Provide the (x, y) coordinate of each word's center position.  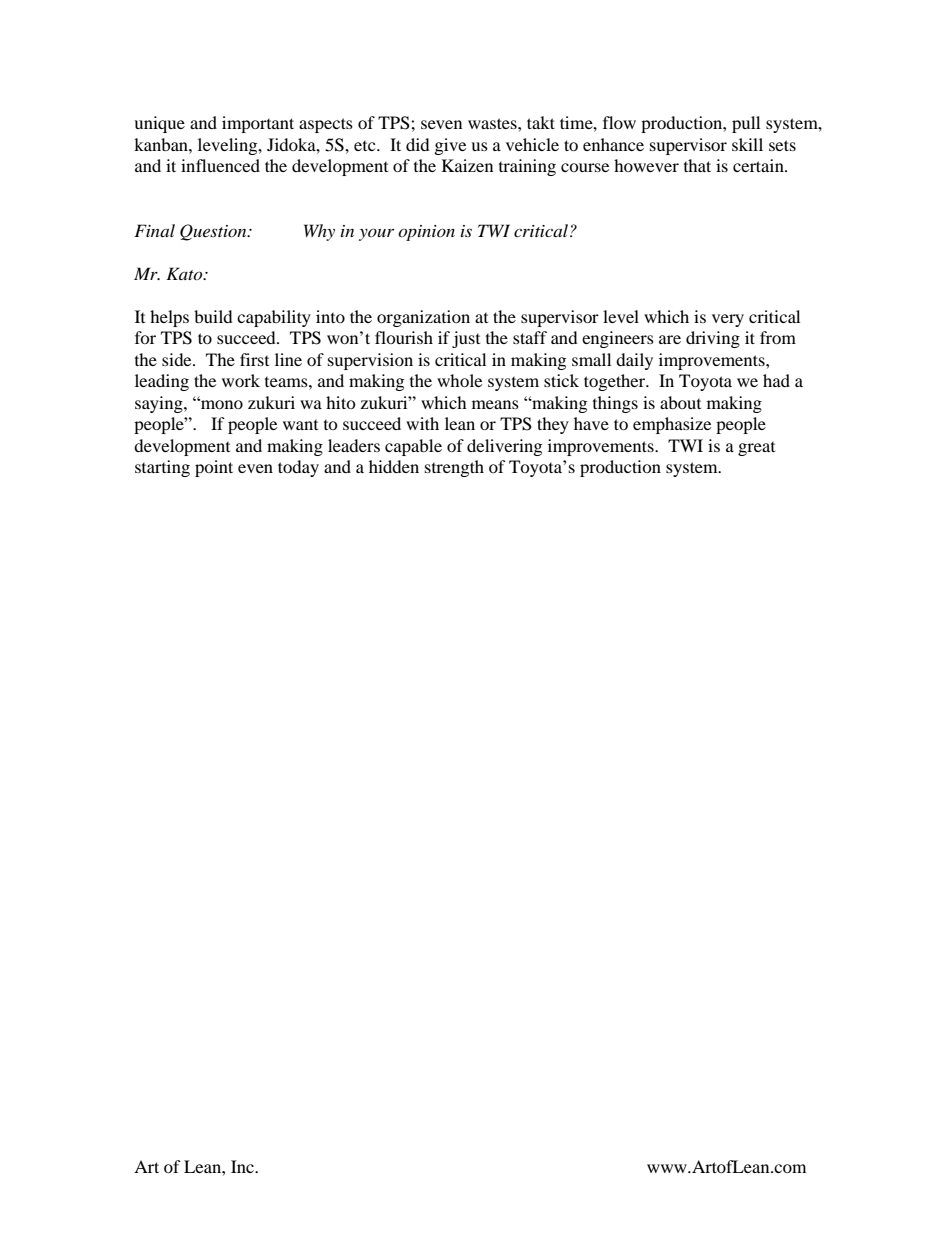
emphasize (672, 425)
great (756, 449)
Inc (243, 1166)
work (241, 380)
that (697, 165)
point (214, 468)
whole (459, 380)
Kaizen (467, 165)
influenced (220, 165)
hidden (394, 466)
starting (162, 468)
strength (454, 468)
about (680, 402)
